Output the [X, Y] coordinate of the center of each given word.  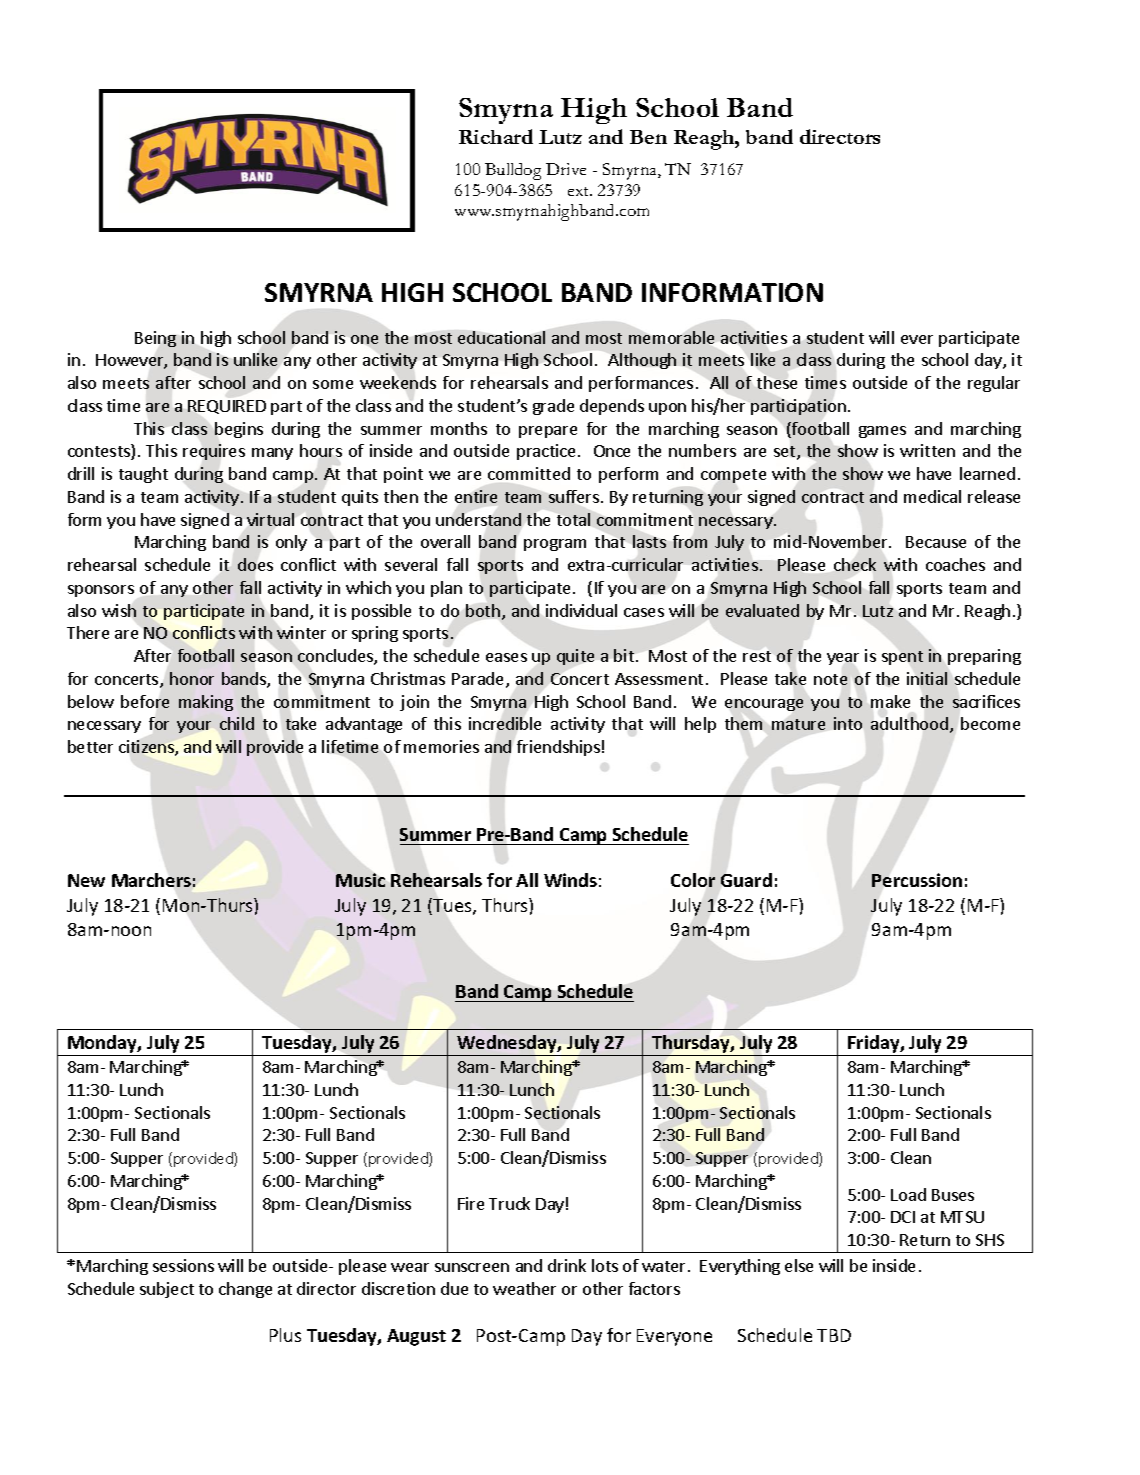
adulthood [909, 723]
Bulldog [513, 171]
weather [524, 1288]
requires [214, 452]
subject [167, 1290]
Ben [648, 137]
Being [155, 339]
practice [546, 452]
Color [693, 880]
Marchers [151, 880]
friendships [558, 748]
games [882, 432]
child [237, 723]
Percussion [917, 880]
